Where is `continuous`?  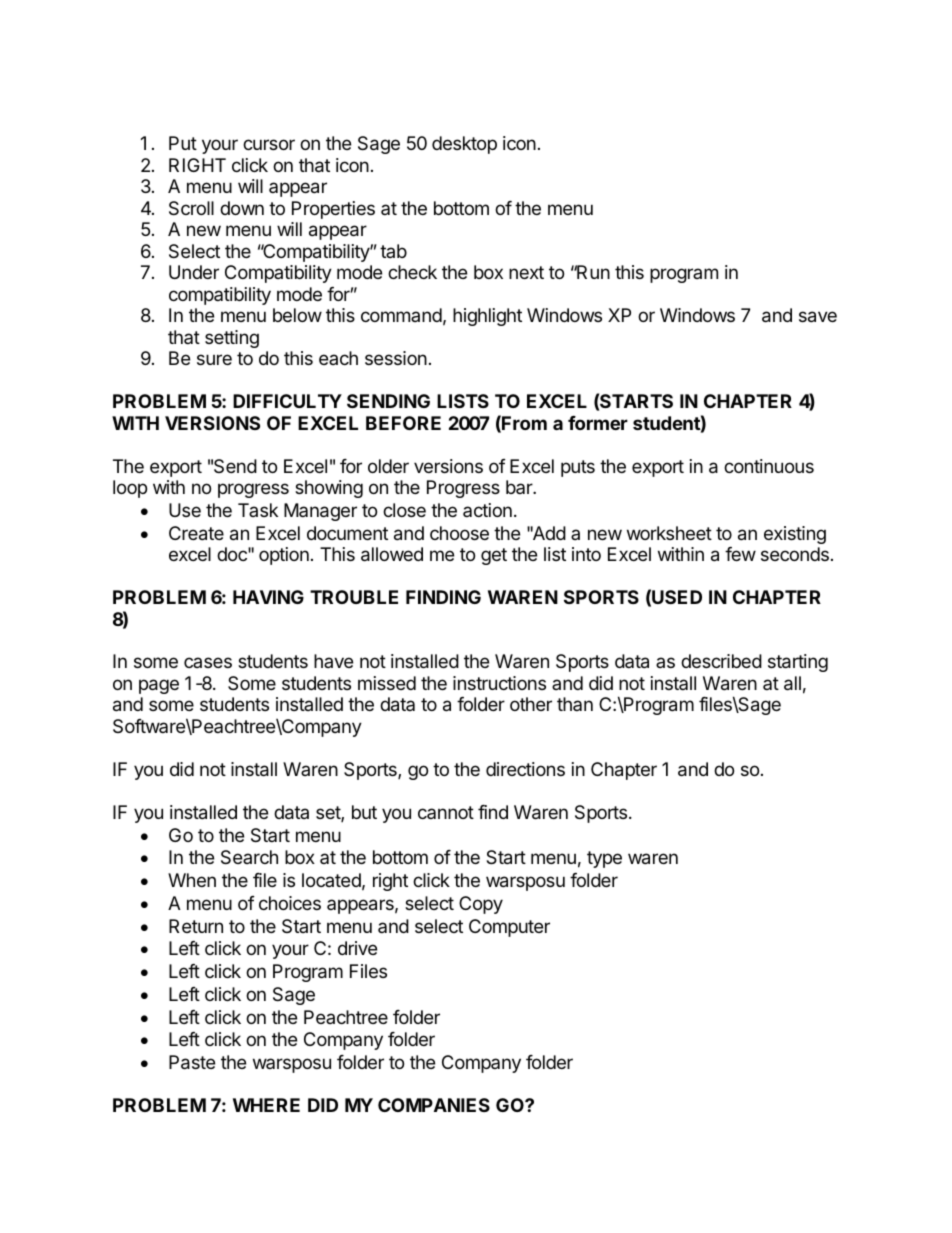
continuous is located at coordinates (769, 466).
